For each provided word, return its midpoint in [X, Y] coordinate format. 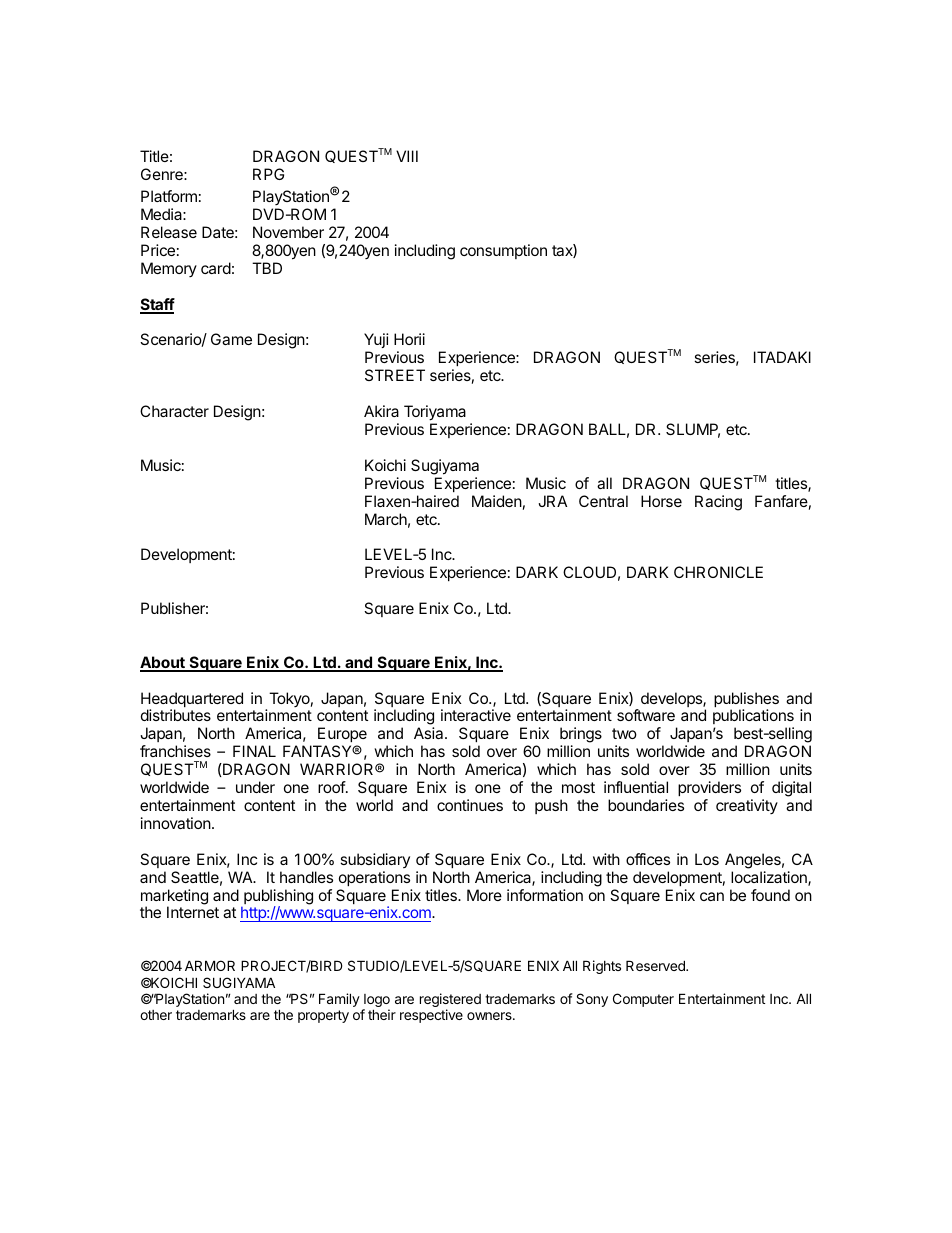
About [163, 663]
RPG [268, 174]
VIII [407, 156]
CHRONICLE [718, 572]
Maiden [497, 501]
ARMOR [210, 965]
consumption [503, 251]
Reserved [656, 965]
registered [450, 1001]
